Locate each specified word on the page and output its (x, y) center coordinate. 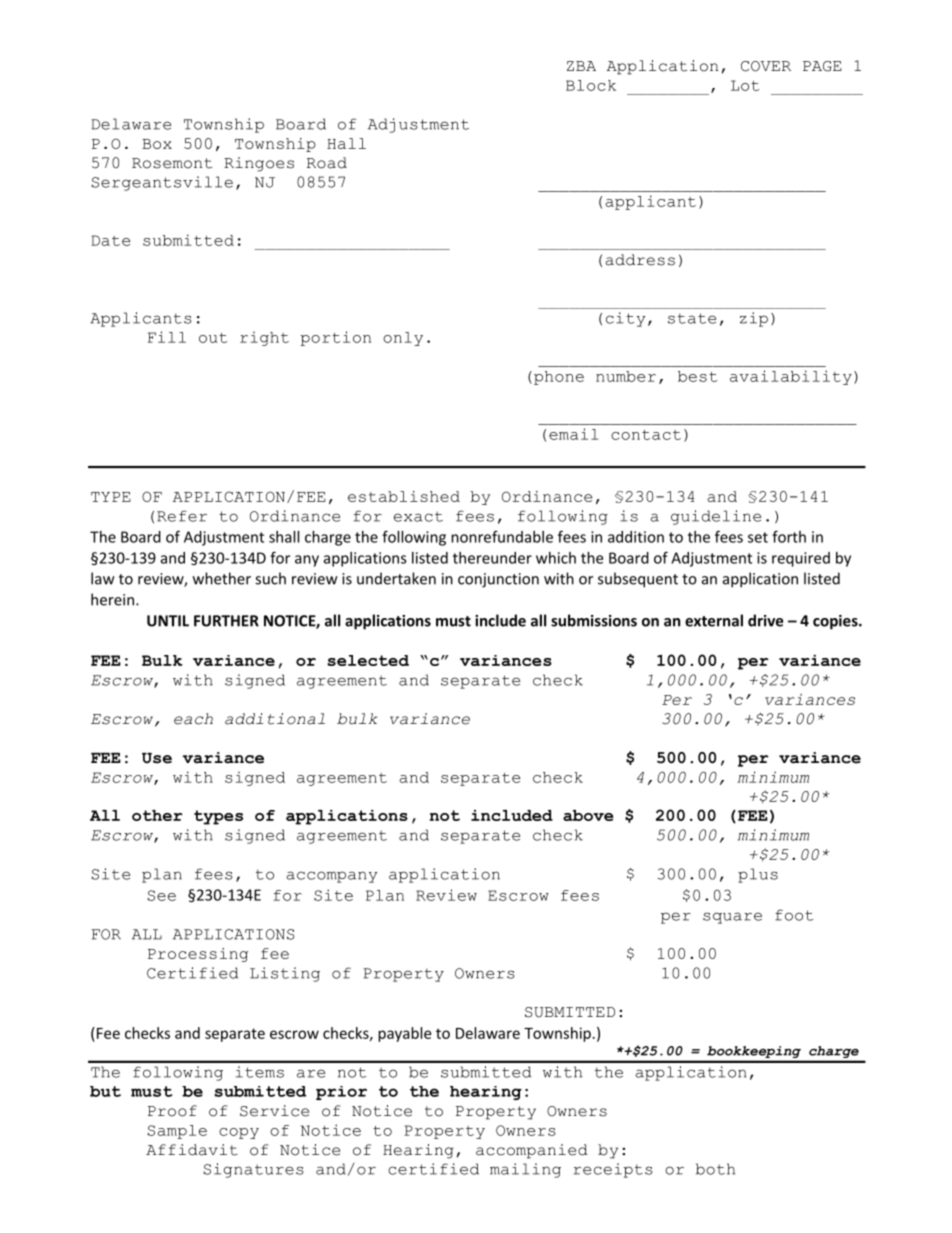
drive (765, 620)
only (403, 339)
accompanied (532, 1151)
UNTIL (168, 621)
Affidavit (192, 1150)
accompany (331, 877)
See (161, 895)
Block (591, 85)
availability (791, 377)
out (213, 338)
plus (758, 875)
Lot (745, 85)
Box (157, 144)
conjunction (498, 580)
